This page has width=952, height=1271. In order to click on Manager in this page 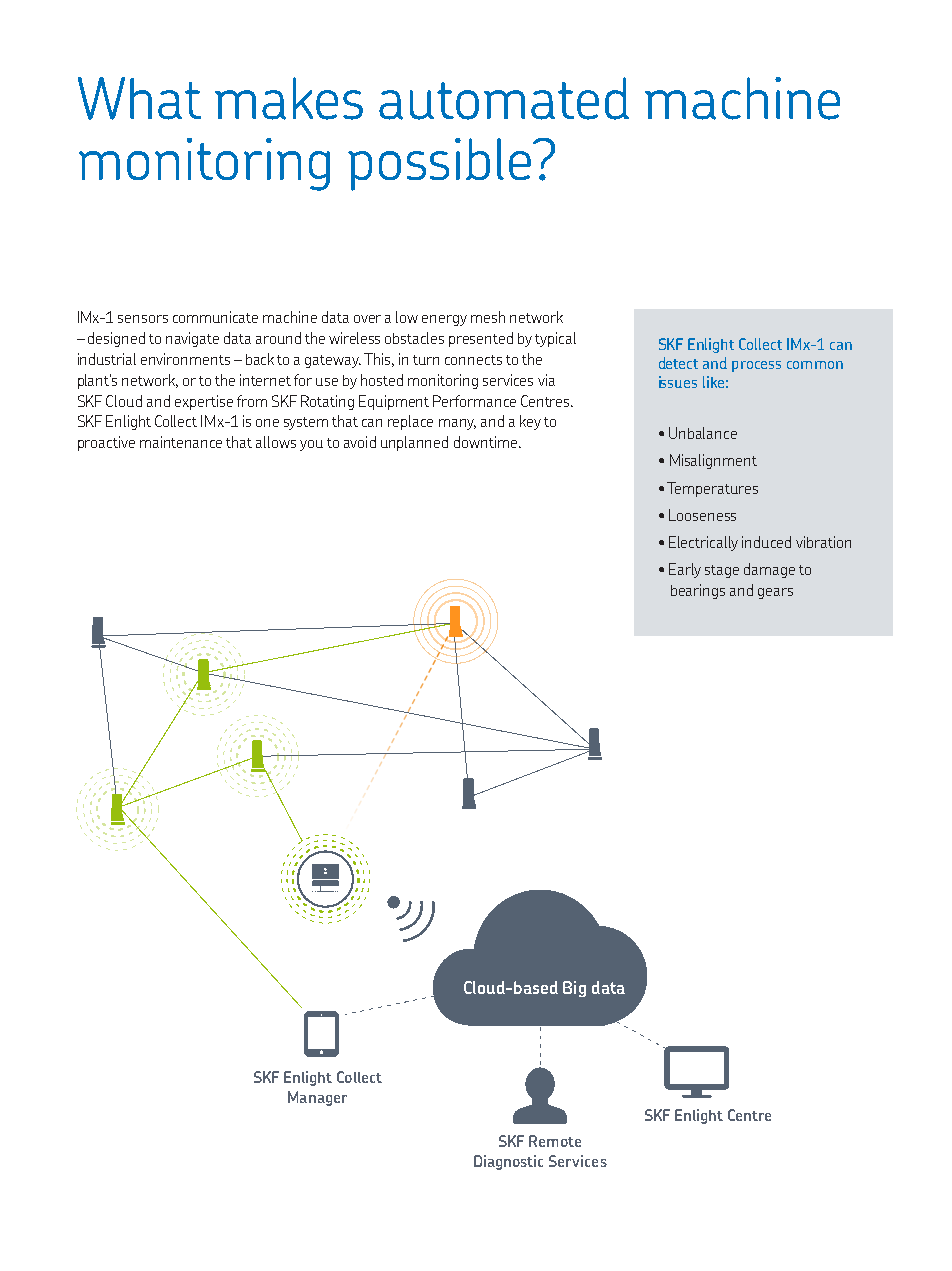, I will do `click(317, 1098)`.
